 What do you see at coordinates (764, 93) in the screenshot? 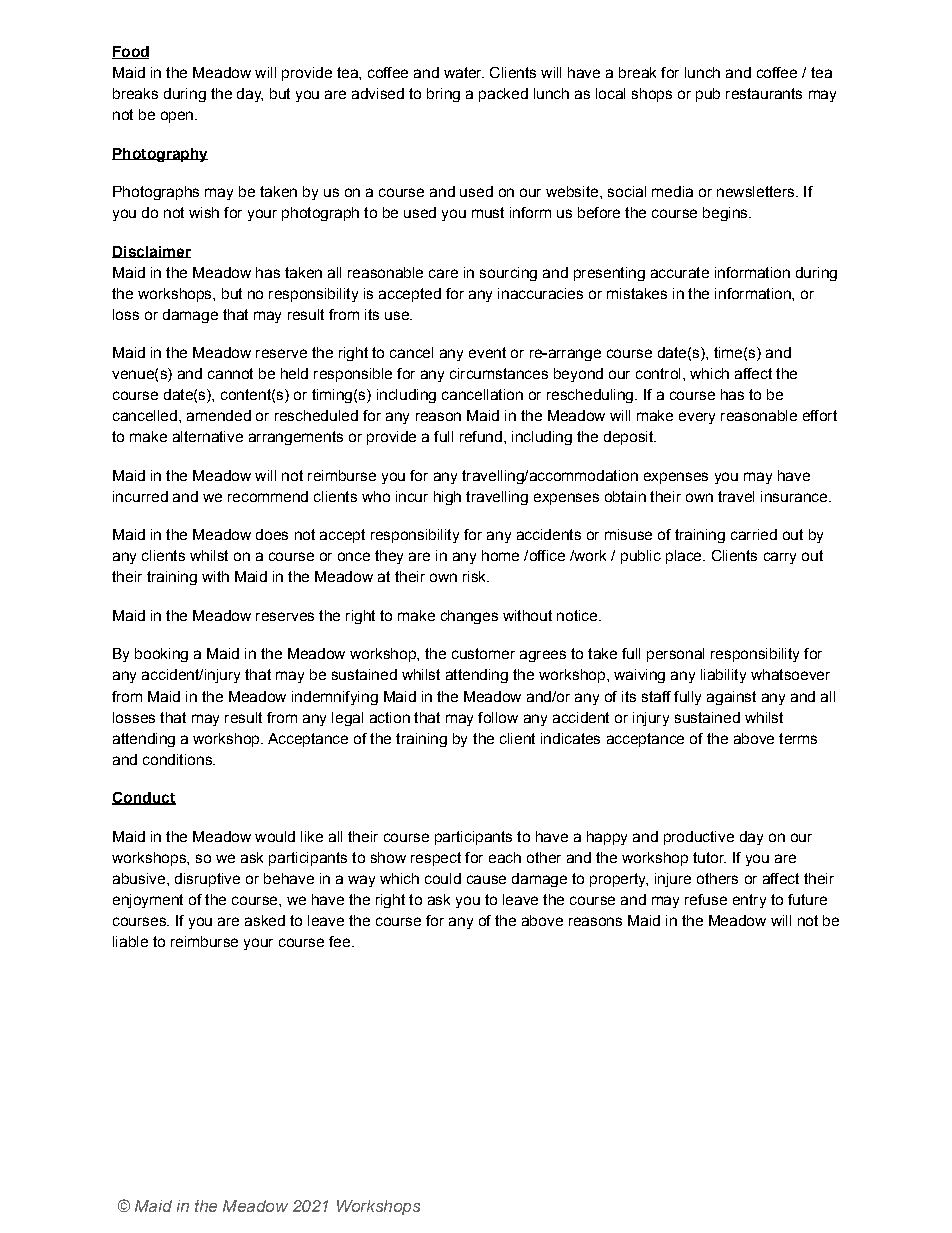
I see `restaurants` at bounding box center [764, 93].
